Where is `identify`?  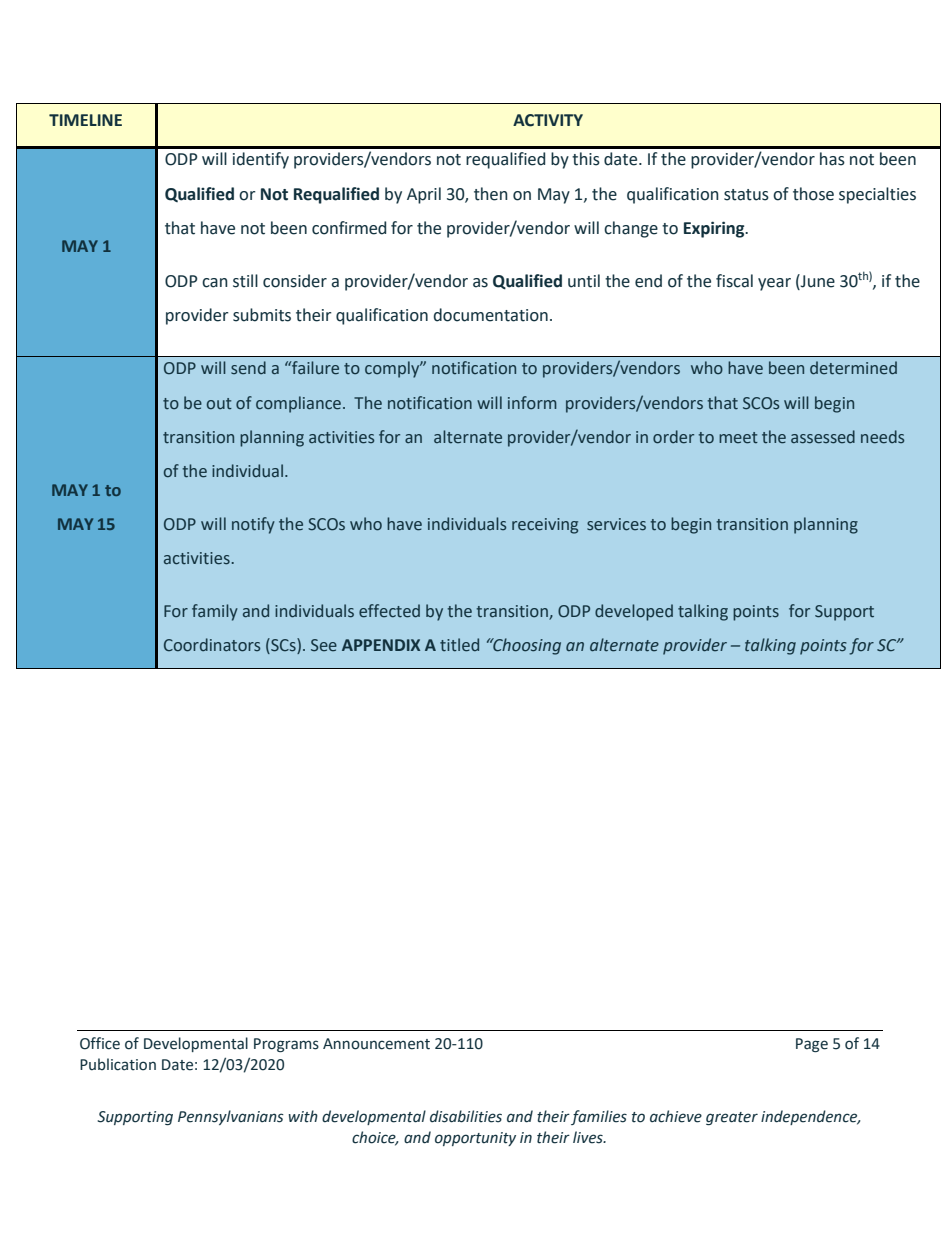
identify is located at coordinates (261, 160).
